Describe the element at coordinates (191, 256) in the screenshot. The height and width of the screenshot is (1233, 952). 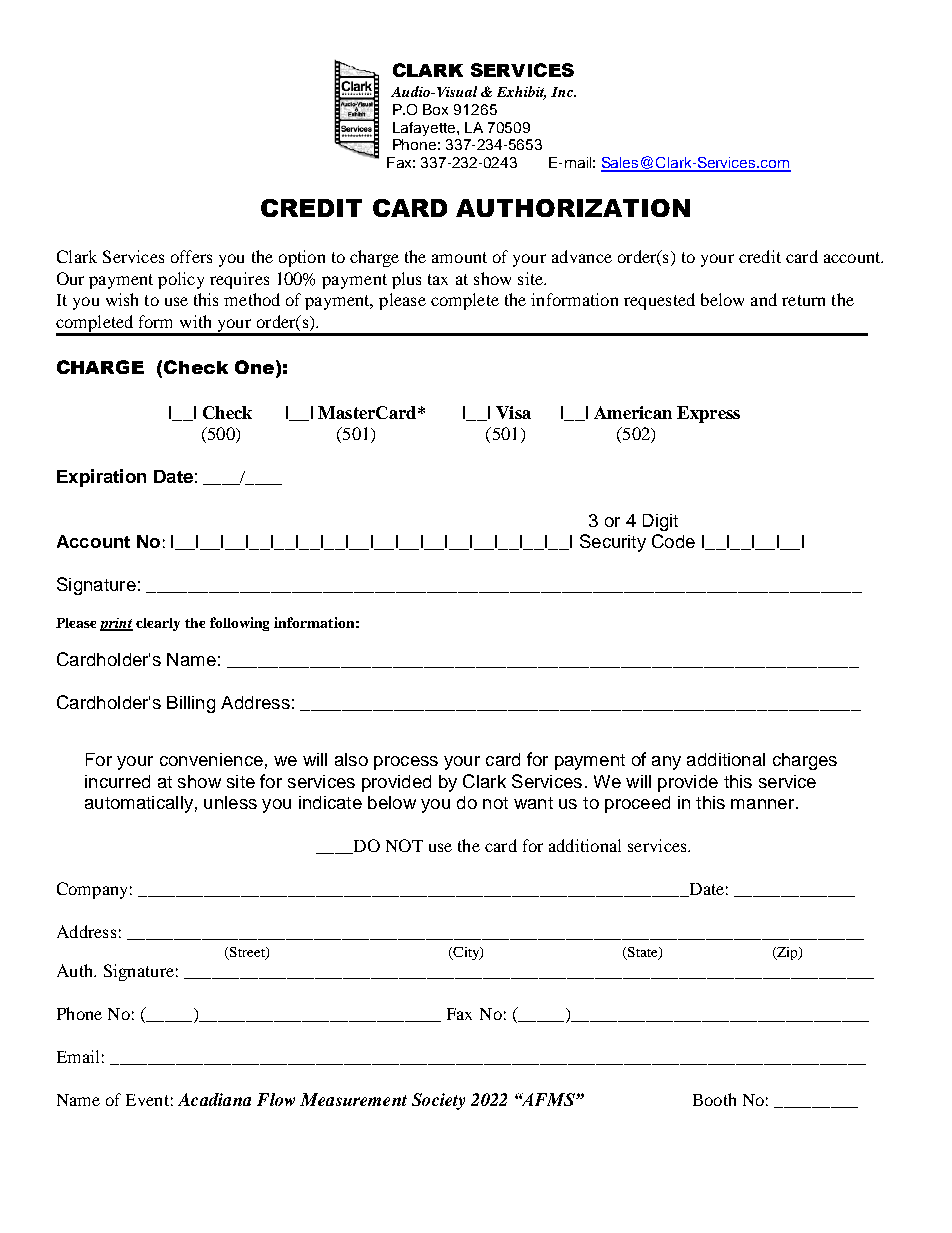
I see `offers` at that location.
